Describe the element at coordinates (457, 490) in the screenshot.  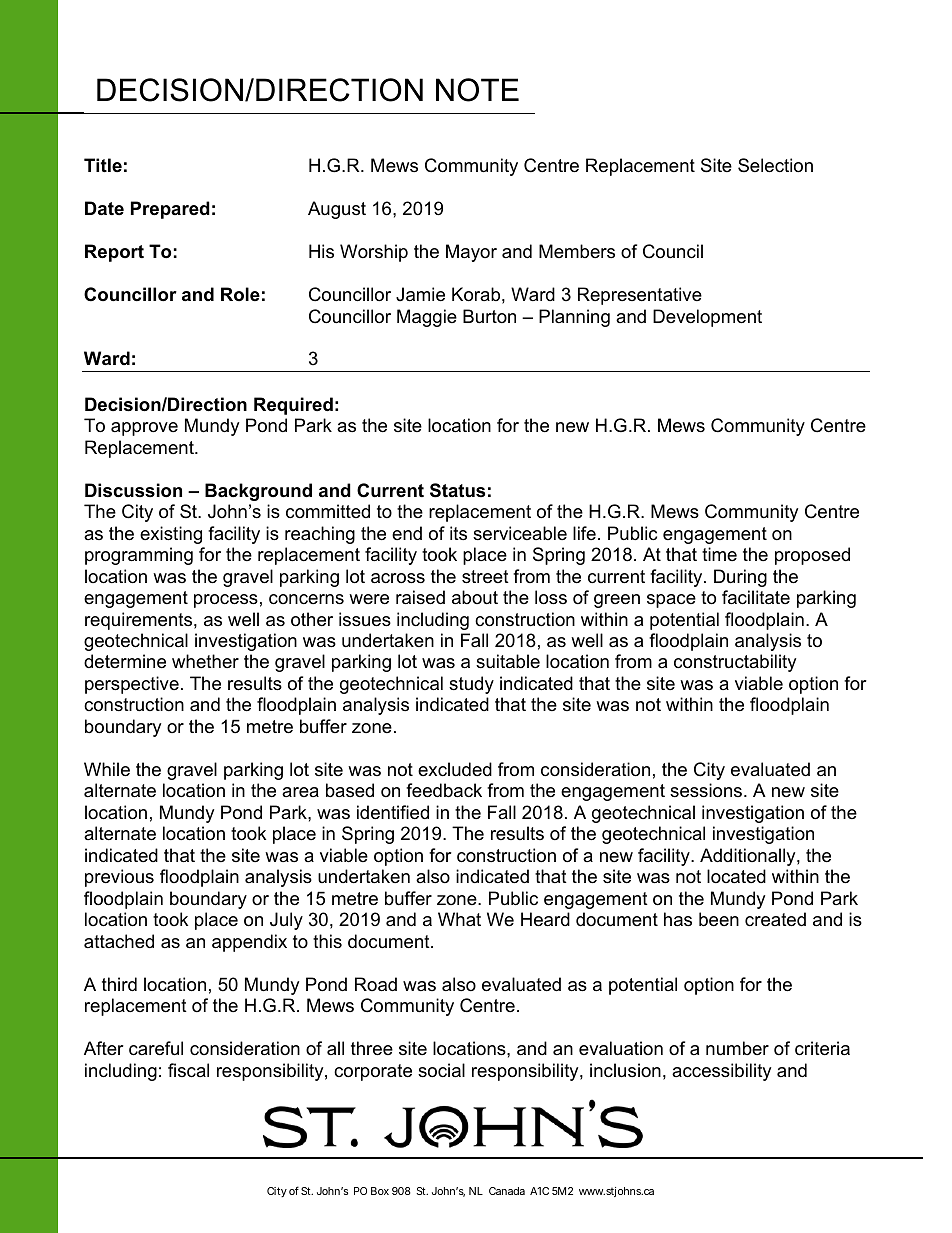
I see `Status` at that location.
